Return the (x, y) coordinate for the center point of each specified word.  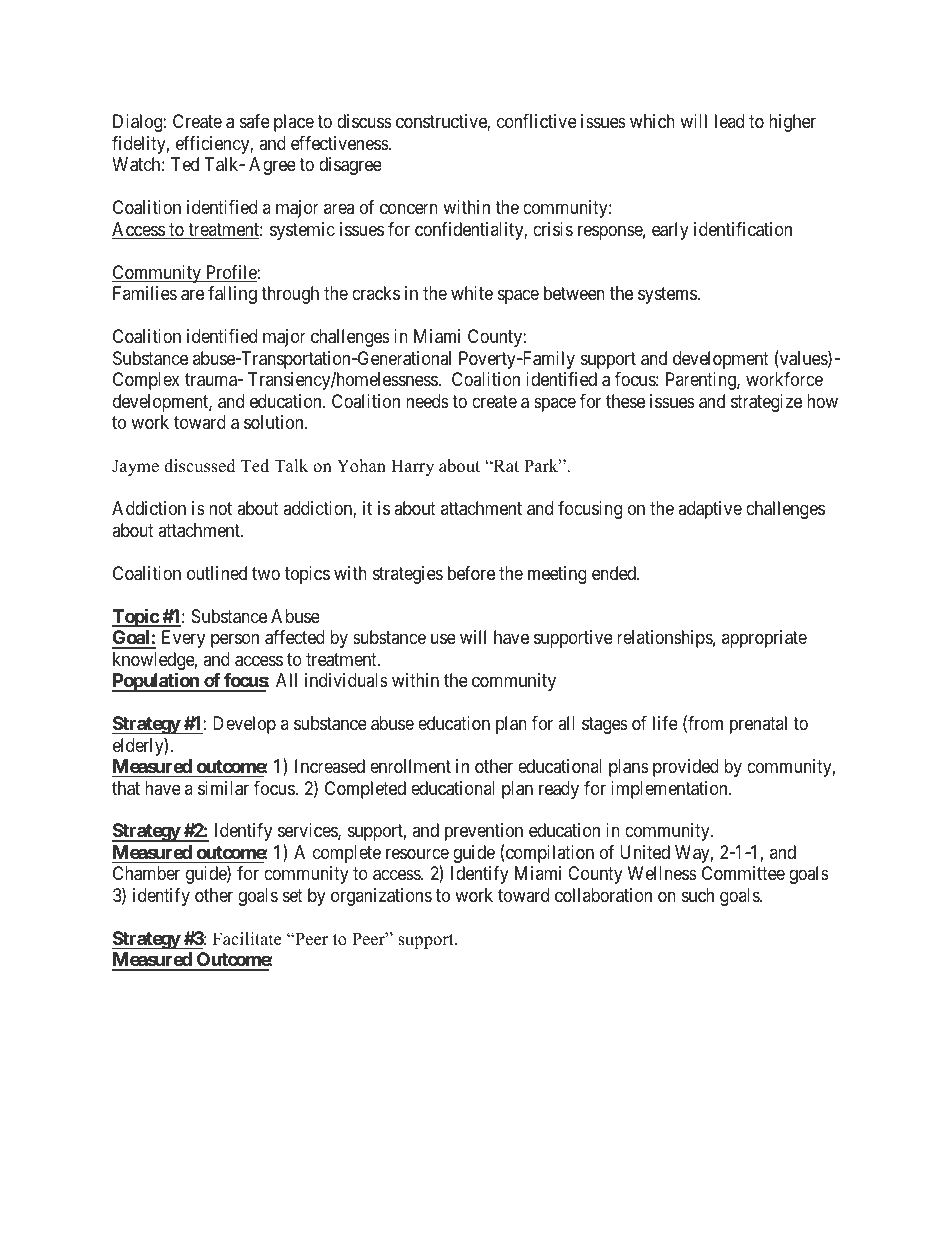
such (698, 895)
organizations (381, 897)
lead (729, 121)
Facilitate (247, 939)
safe (255, 121)
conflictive (537, 121)
